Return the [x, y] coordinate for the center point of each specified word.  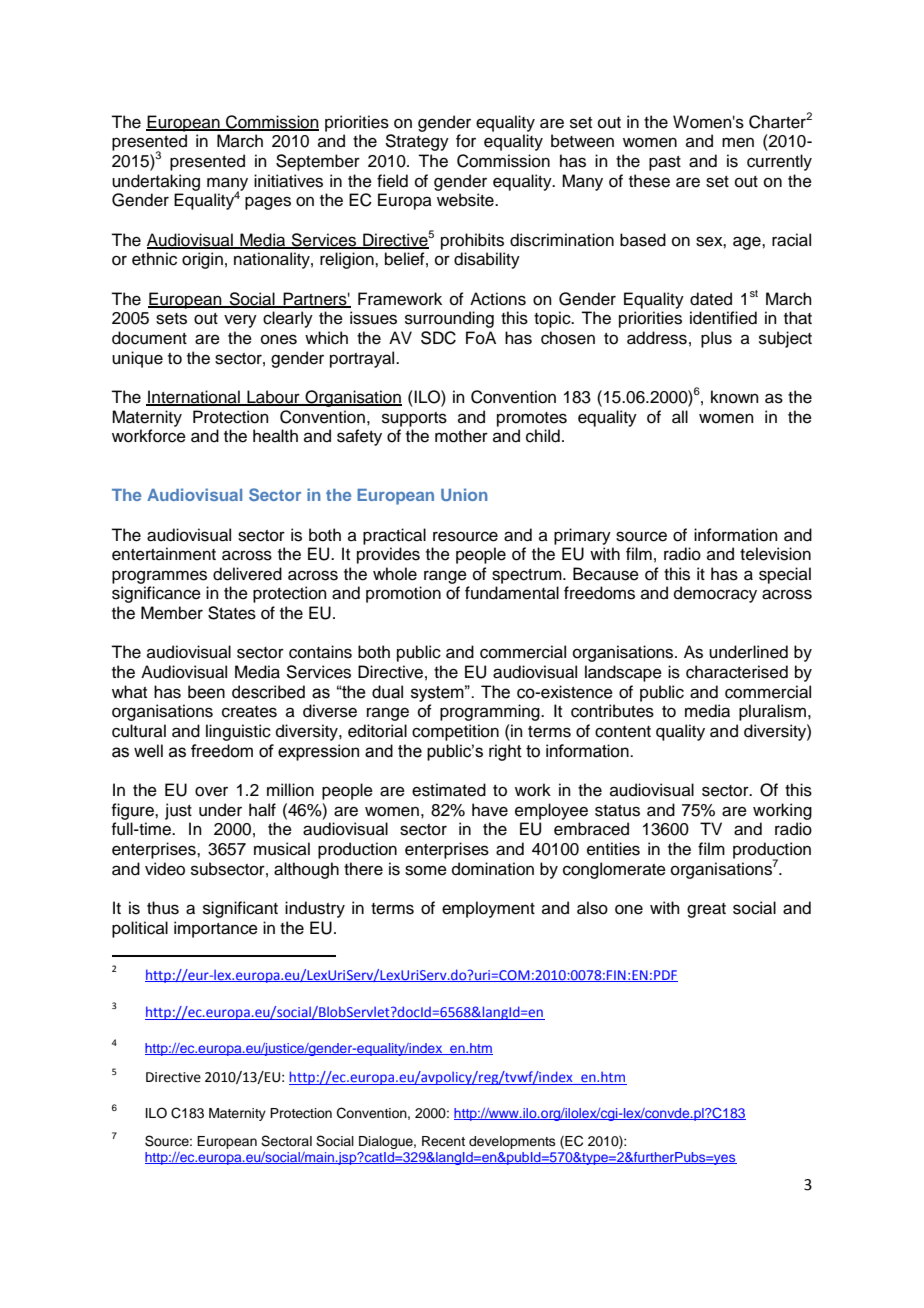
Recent [443, 1141]
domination [493, 869]
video [165, 869]
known [735, 397]
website [466, 200]
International [194, 398]
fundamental [512, 593]
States [232, 613]
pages [268, 203]
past [665, 163]
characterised [737, 672]
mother [461, 436]
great [706, 910]
